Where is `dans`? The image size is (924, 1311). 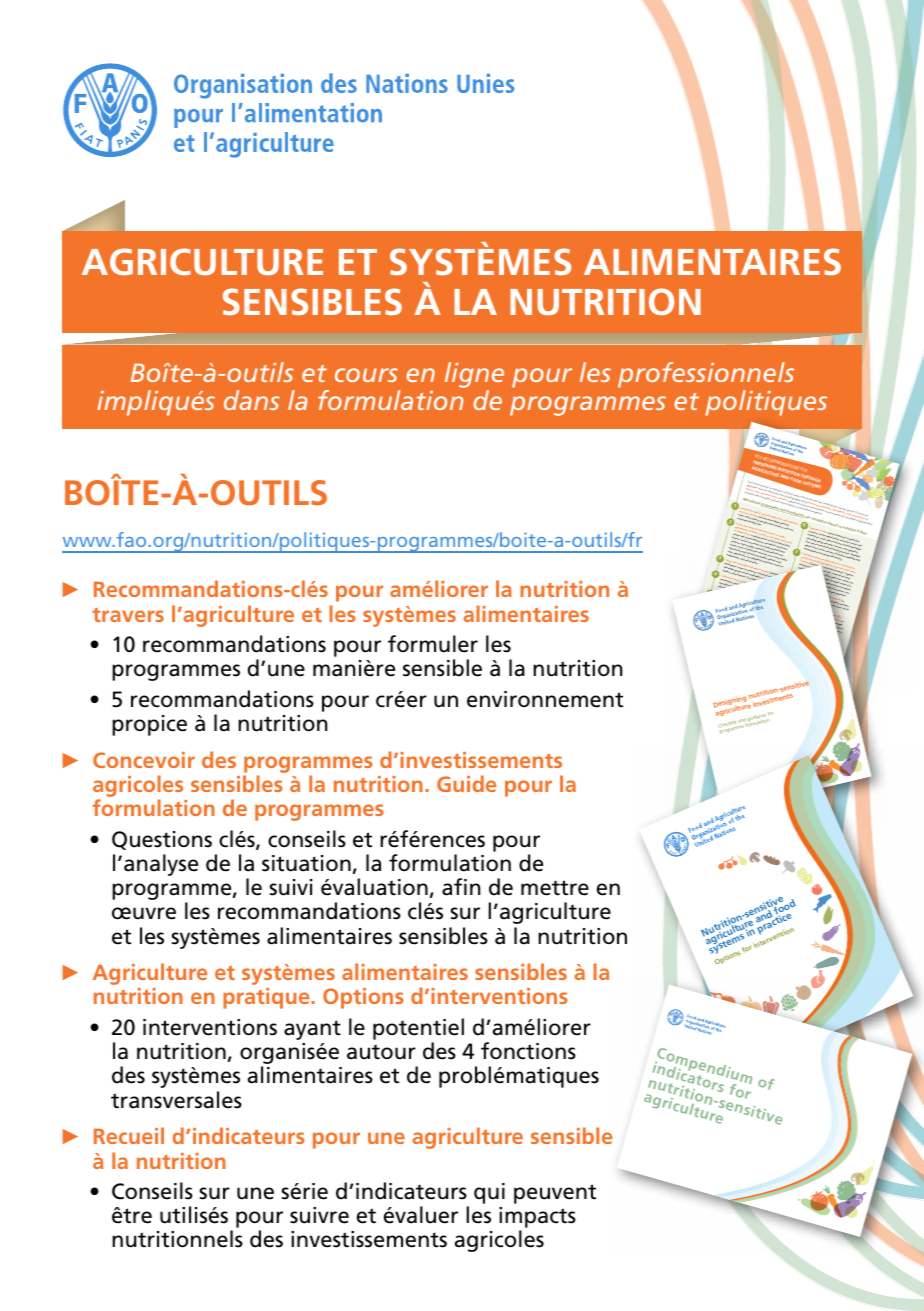
dans is located at coordinates (252, 400).
